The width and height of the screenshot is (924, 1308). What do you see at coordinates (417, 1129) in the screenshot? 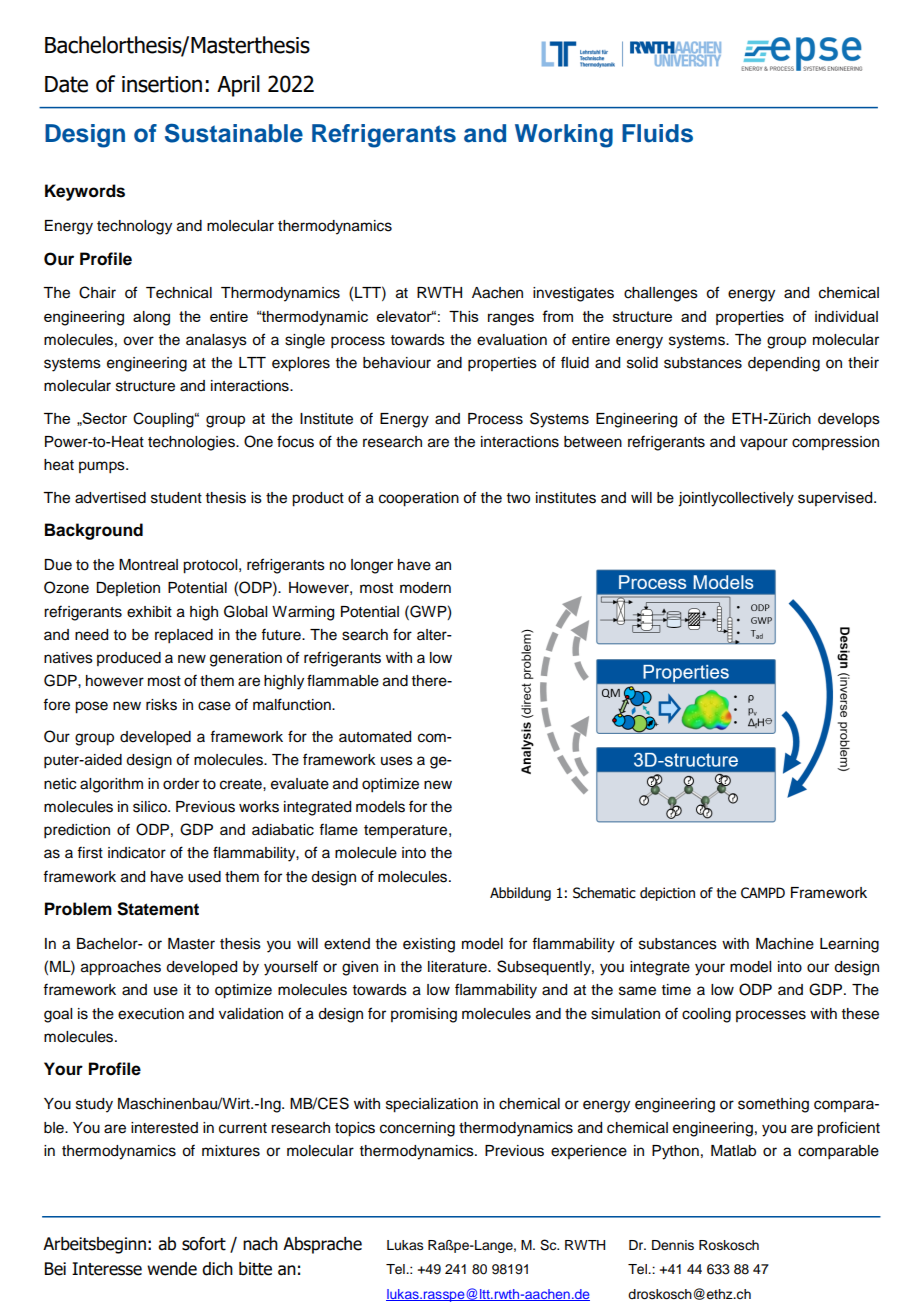
I see `concerning` at bounding box center [417, 1129].
